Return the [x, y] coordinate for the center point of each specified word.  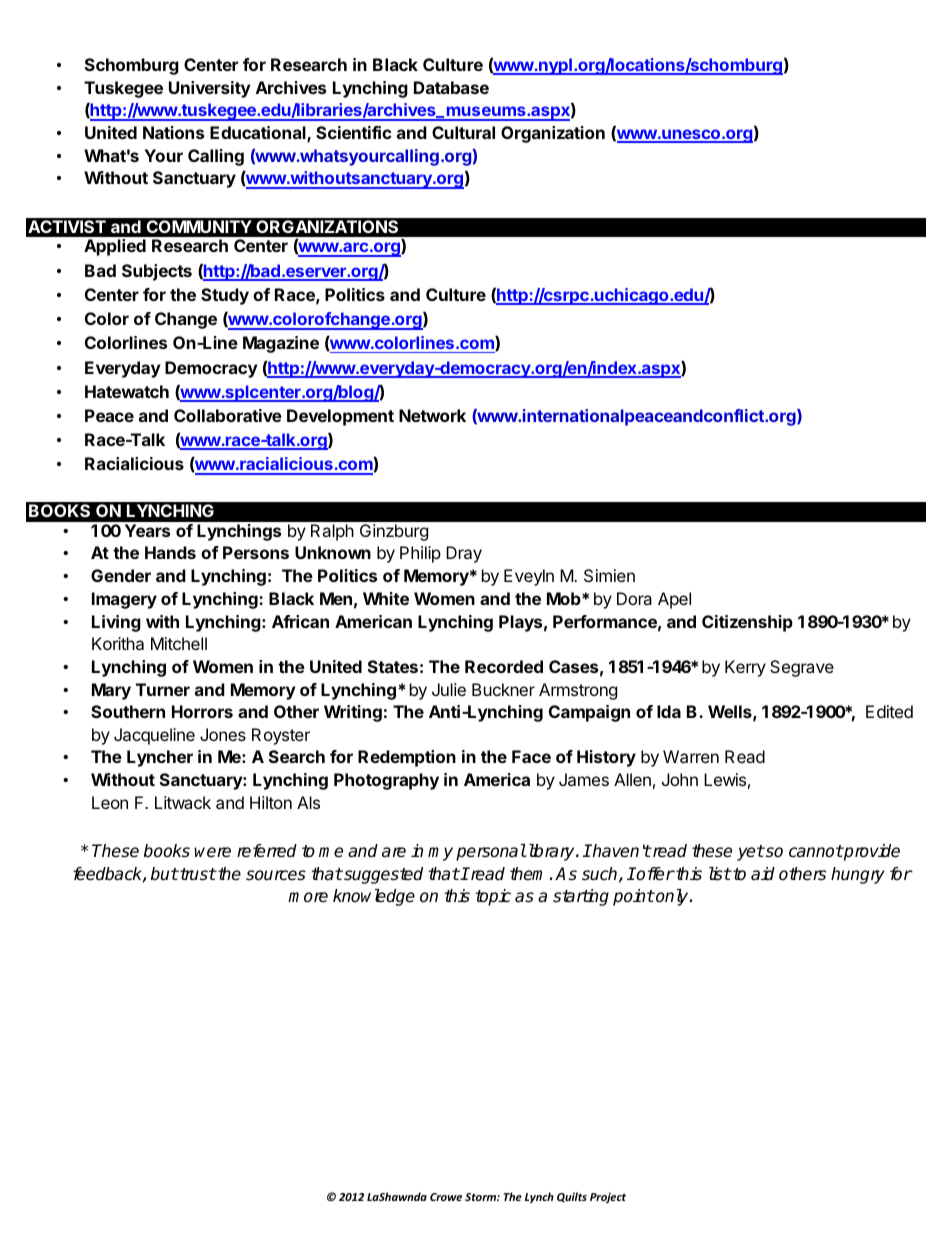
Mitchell [179, 643]
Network [432, 415]
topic [493, 897]
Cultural [463, 132]
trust [197, 874]
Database [451, 87]
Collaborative [228, 415]
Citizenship [747, 623]
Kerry [745, 668]
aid [763, 874]
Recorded [504, 666]
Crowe [446, 1197]
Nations [173, 132]
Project [608, 1198]
